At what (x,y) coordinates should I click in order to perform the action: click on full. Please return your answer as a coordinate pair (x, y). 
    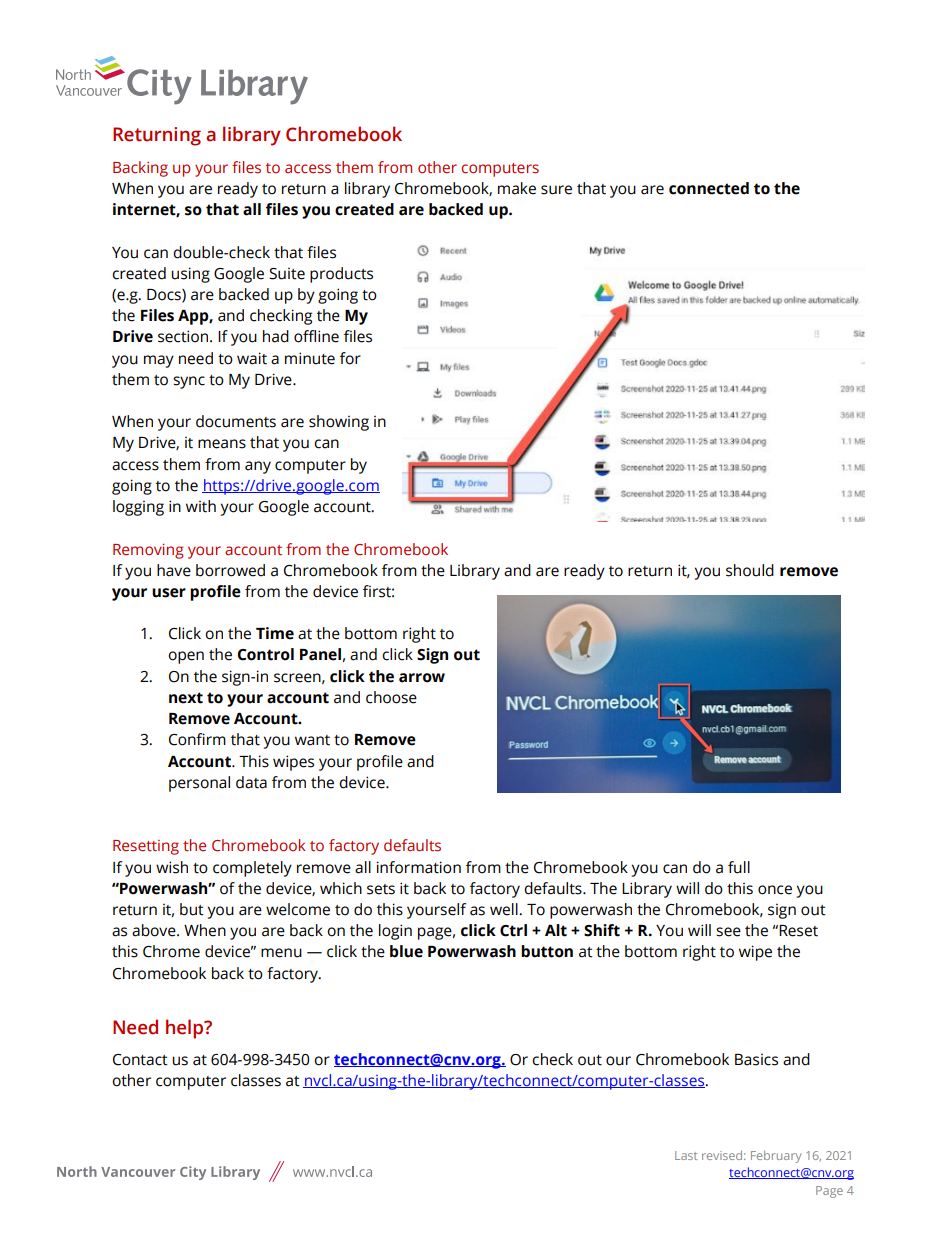
    Looking at the image, I should click on (739, 867).
